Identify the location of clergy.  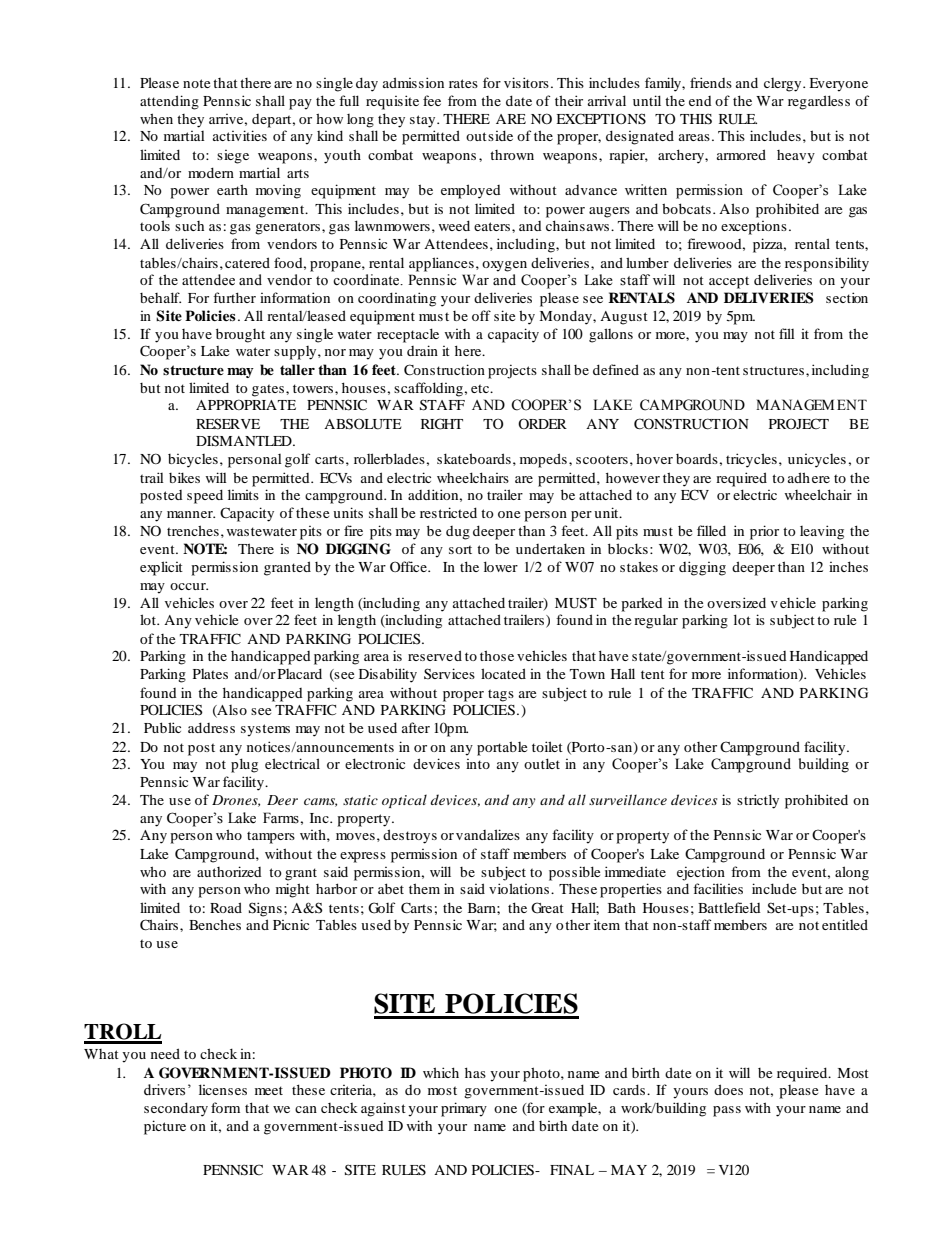
(784, 85).
